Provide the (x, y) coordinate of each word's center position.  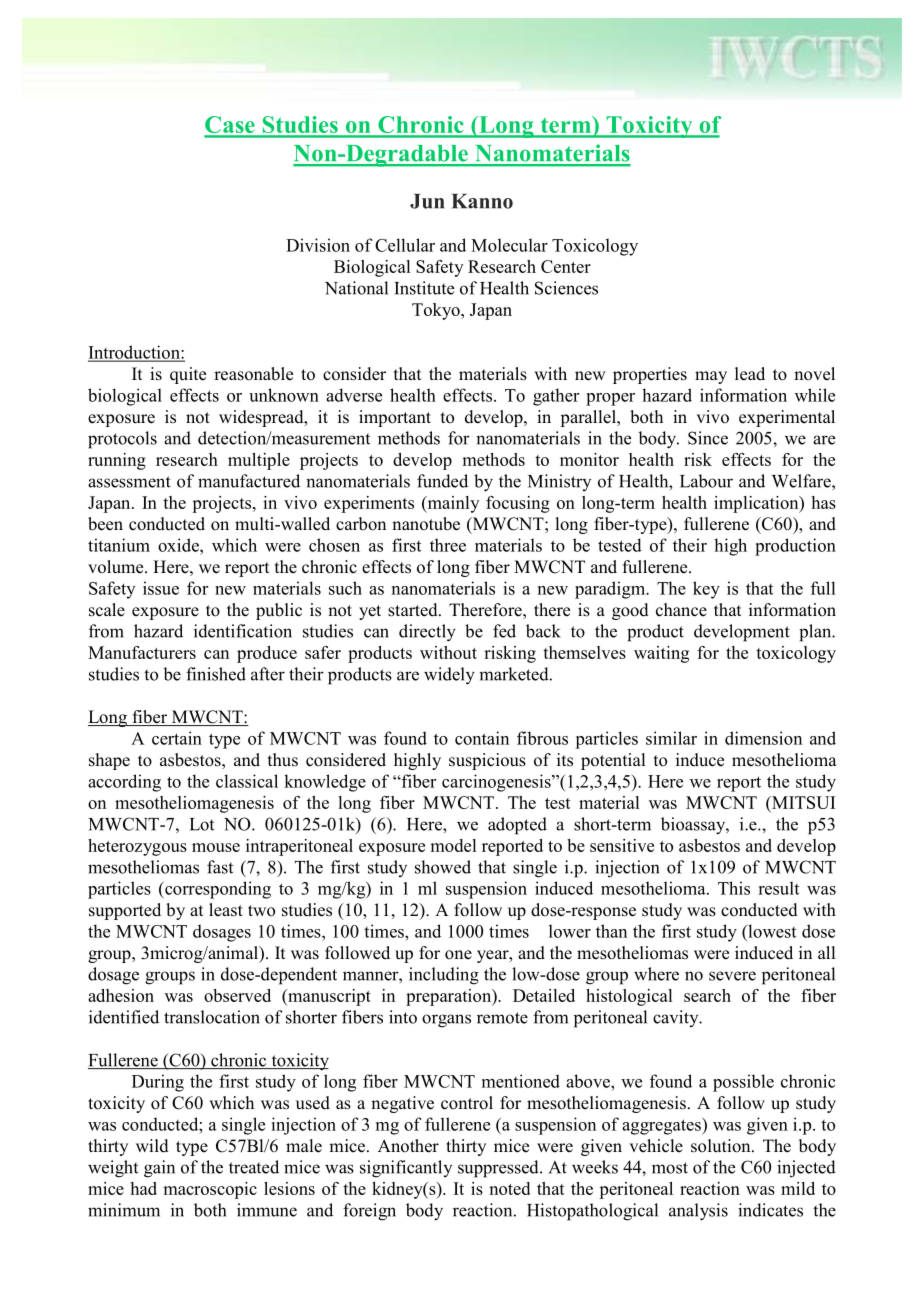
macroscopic (210, 1190)
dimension (763, 738)
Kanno (482, 201)
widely (449, 676)
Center (566, 266)
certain (177, 738)
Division (318, 245)
